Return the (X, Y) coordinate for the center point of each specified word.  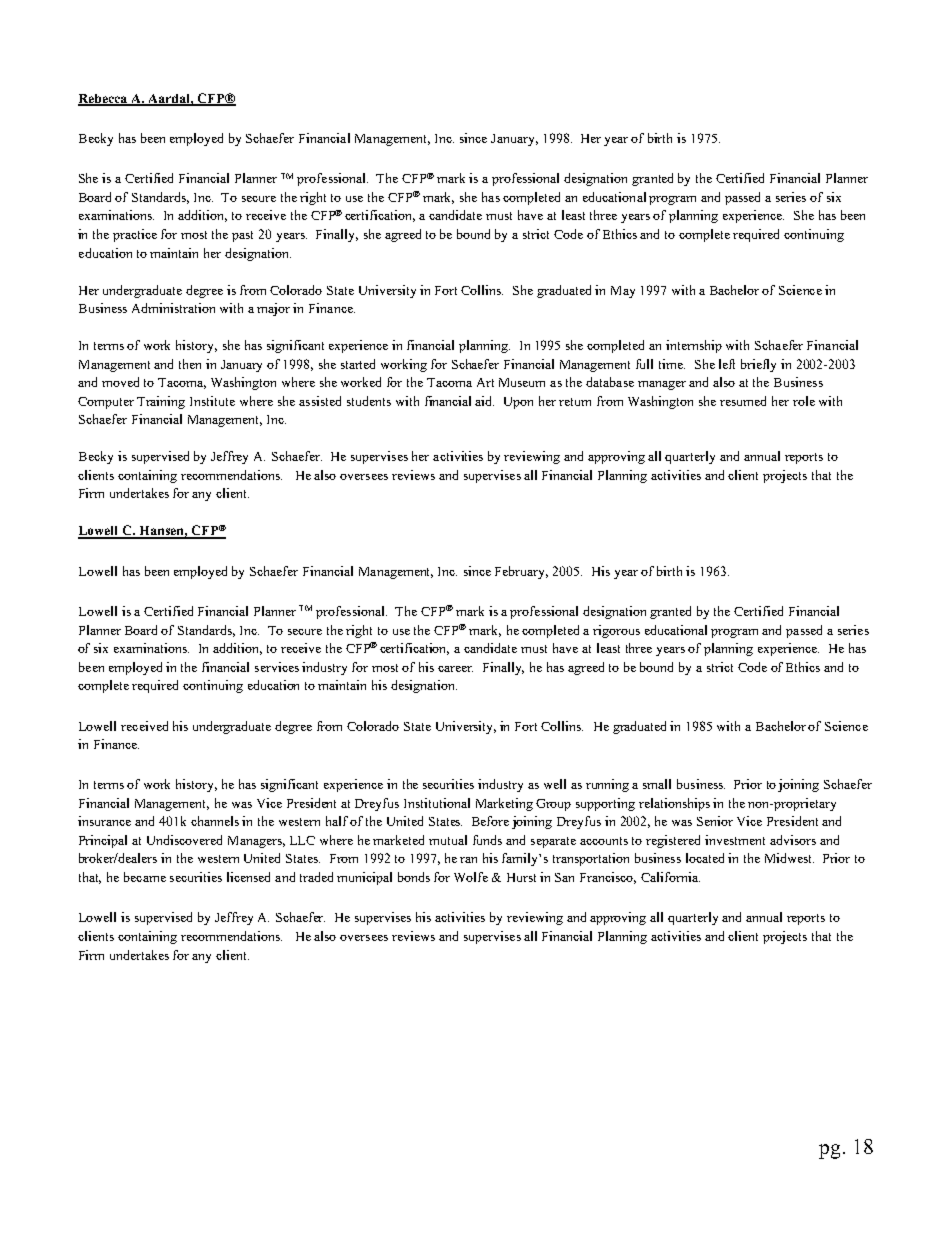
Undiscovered (184, 840)
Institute (212, 401)
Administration (173, 308)
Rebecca (104, 99)
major (273, 309)
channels (215, 821)
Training (161, 402)
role (804, 401)
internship (694, 346)
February (521, 572)
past (242, 236)
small (657, 784)
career (455, 669)
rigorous (616, 631)
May (623, 292)
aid (484, 401)
